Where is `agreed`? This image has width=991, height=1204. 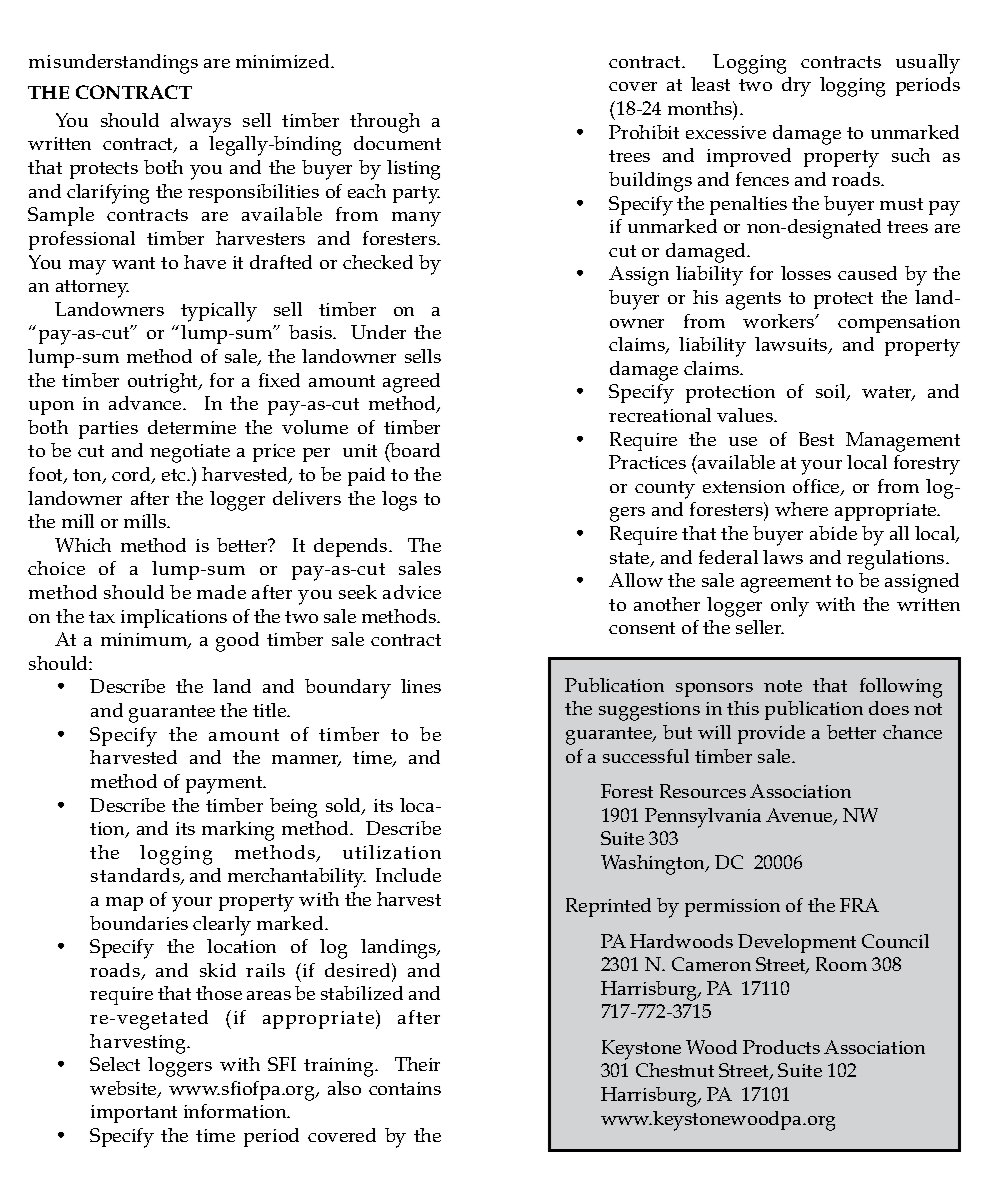 agreed is located at coordinates (411, 383).
